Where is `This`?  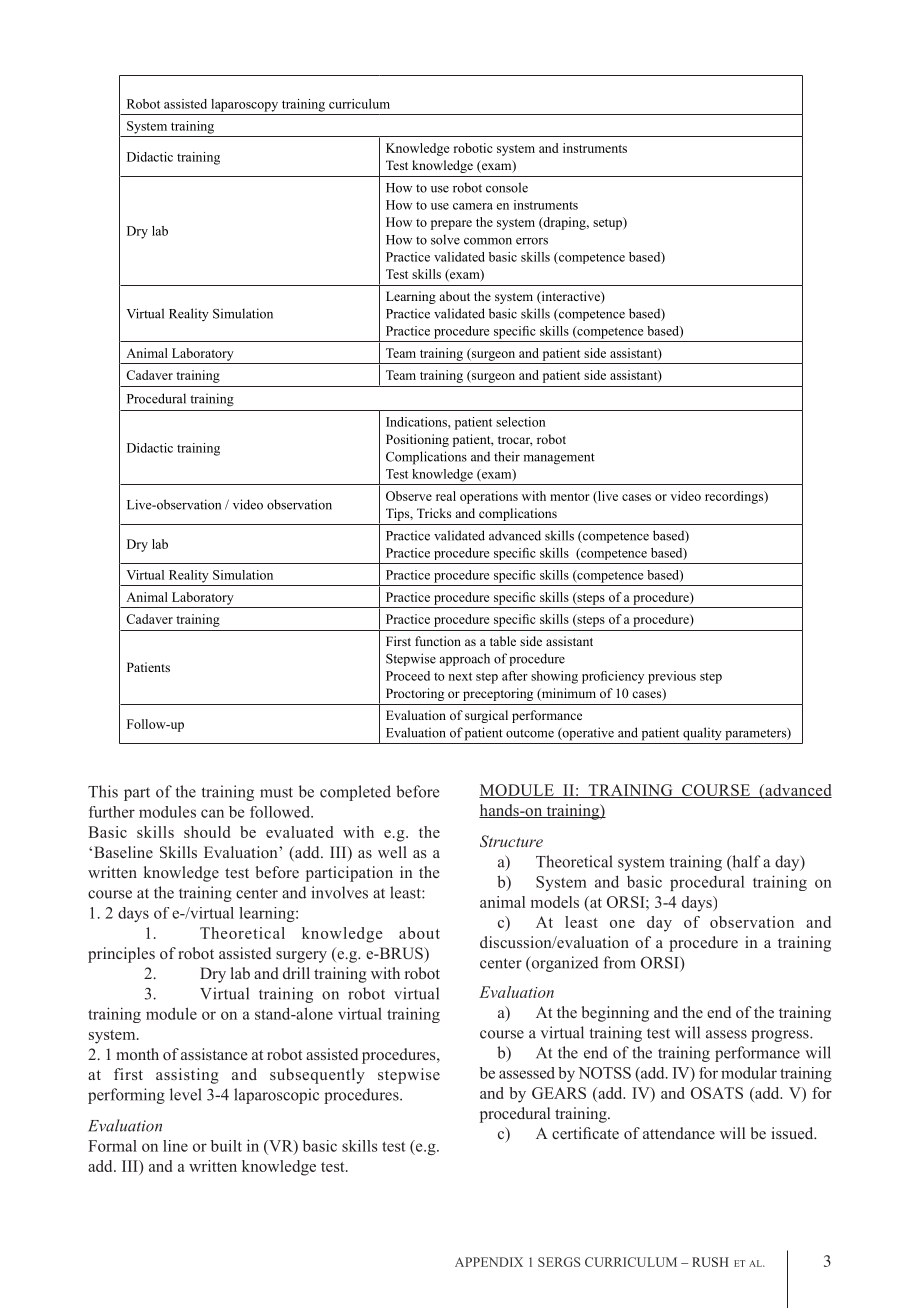
This is located at coordinates (103, 791).
